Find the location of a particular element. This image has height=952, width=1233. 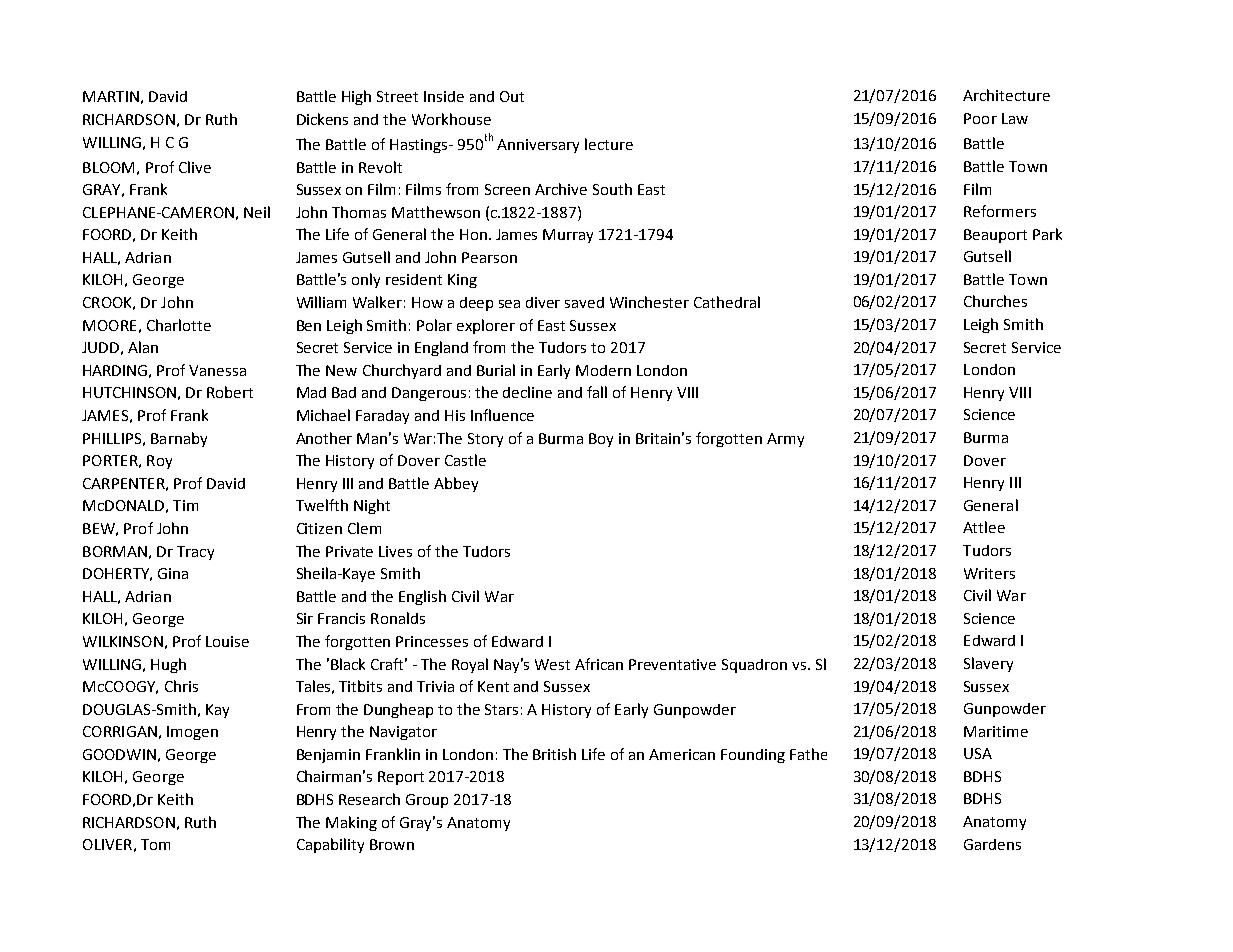

Boy is located at coordinates (601, 440).
